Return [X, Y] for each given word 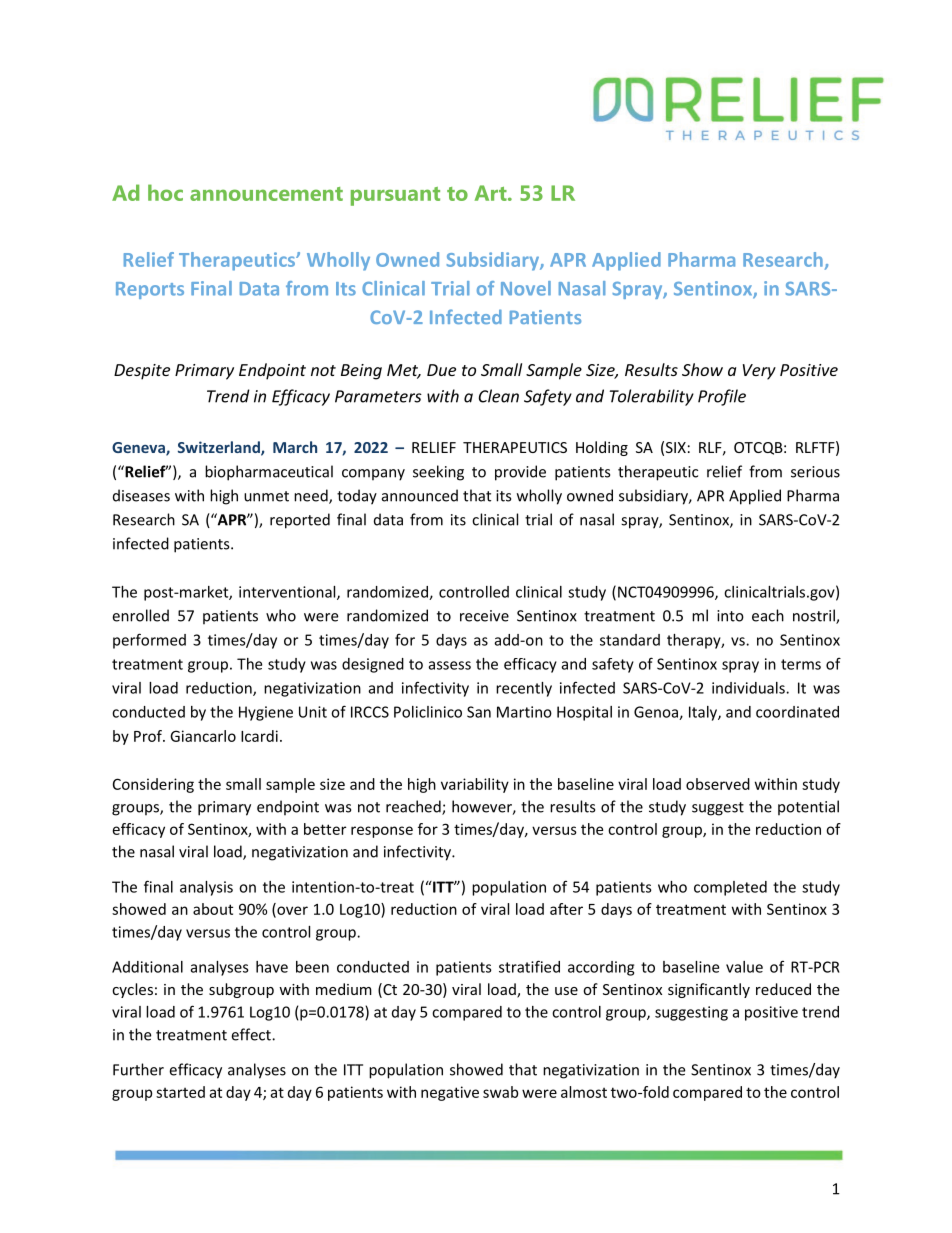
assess [450, 665]
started [180, 1092]
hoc [165, 192]
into [730, 616]
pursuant [395, 196]
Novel [526, 288]
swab [500, 1092]
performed [149, 641]
